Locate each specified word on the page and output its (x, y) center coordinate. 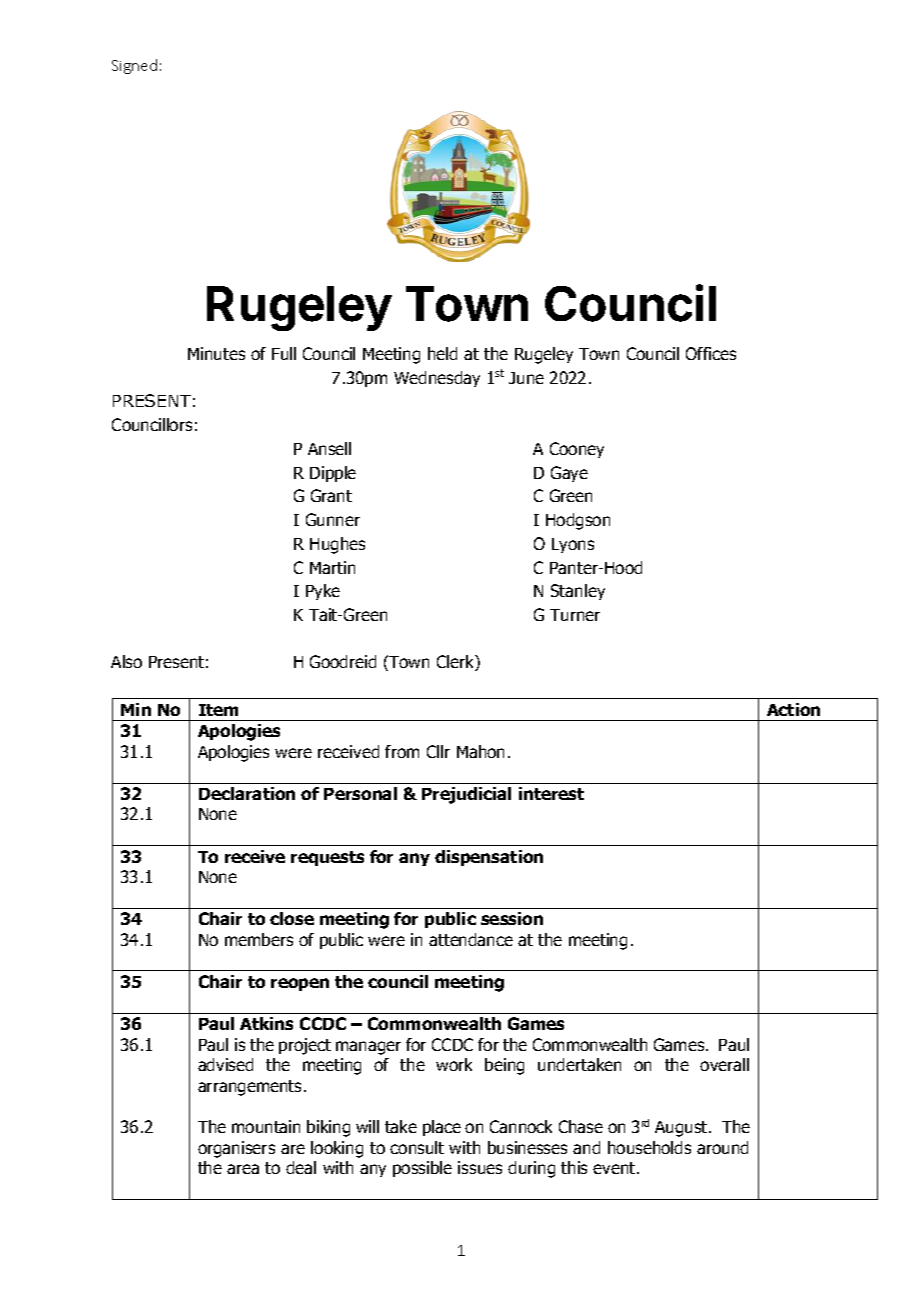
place (442, 1128)
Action (793, 709)
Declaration (247, 793)
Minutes (216, 353)
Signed (134, 66)
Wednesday (437, 379)
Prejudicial (466, 795)
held (442, 353)
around (722, 1147)
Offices (711, 353)
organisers (236, 1149)
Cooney (577, 450)
